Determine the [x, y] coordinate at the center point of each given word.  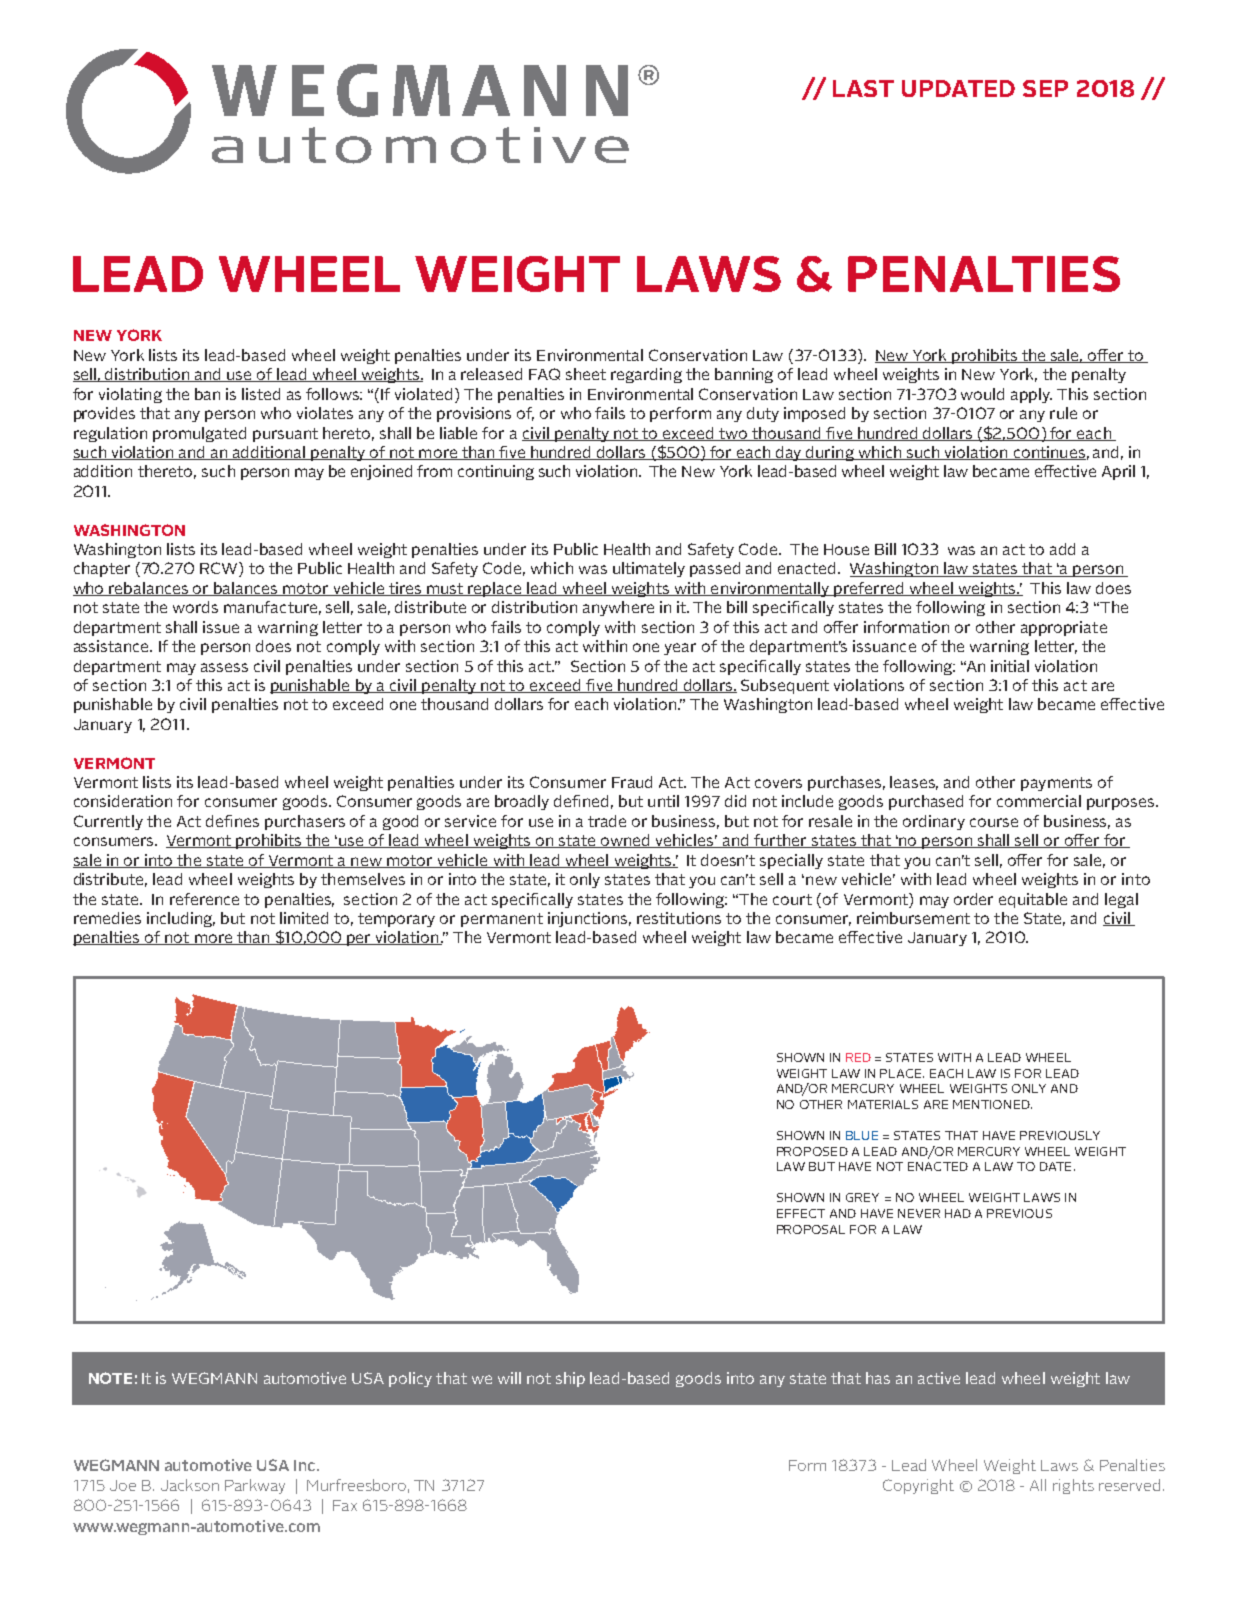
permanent [502, 920]
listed [261, 394]
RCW [220, 569]
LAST [863, 88]
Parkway [255, 1486]
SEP [1045, 88]
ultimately [649, 569]
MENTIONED [992, 1104]
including [181, 919]
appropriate [1064, 628]
